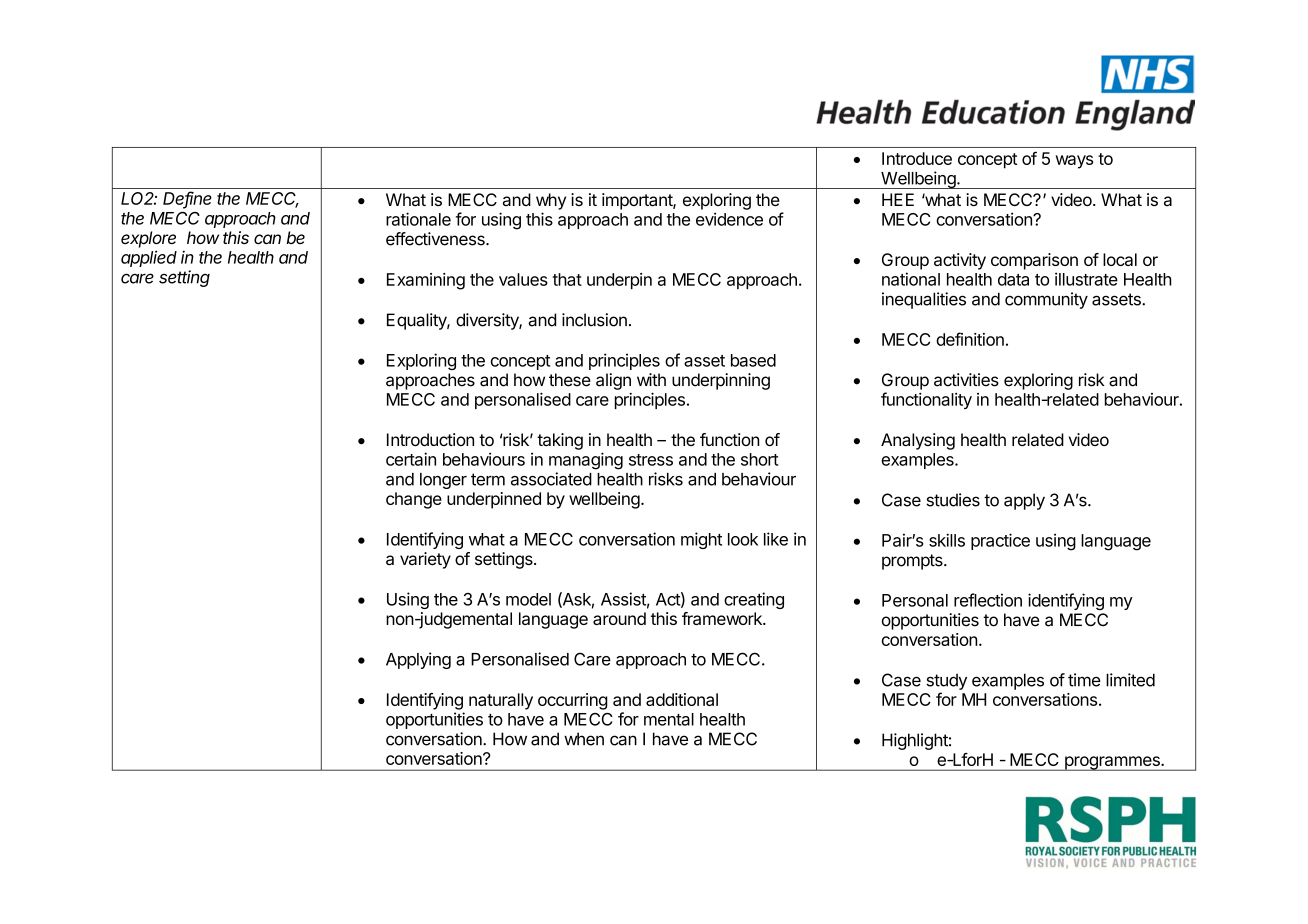 The image size is (1308, 924). I want to click on that, so click(567, 279).
